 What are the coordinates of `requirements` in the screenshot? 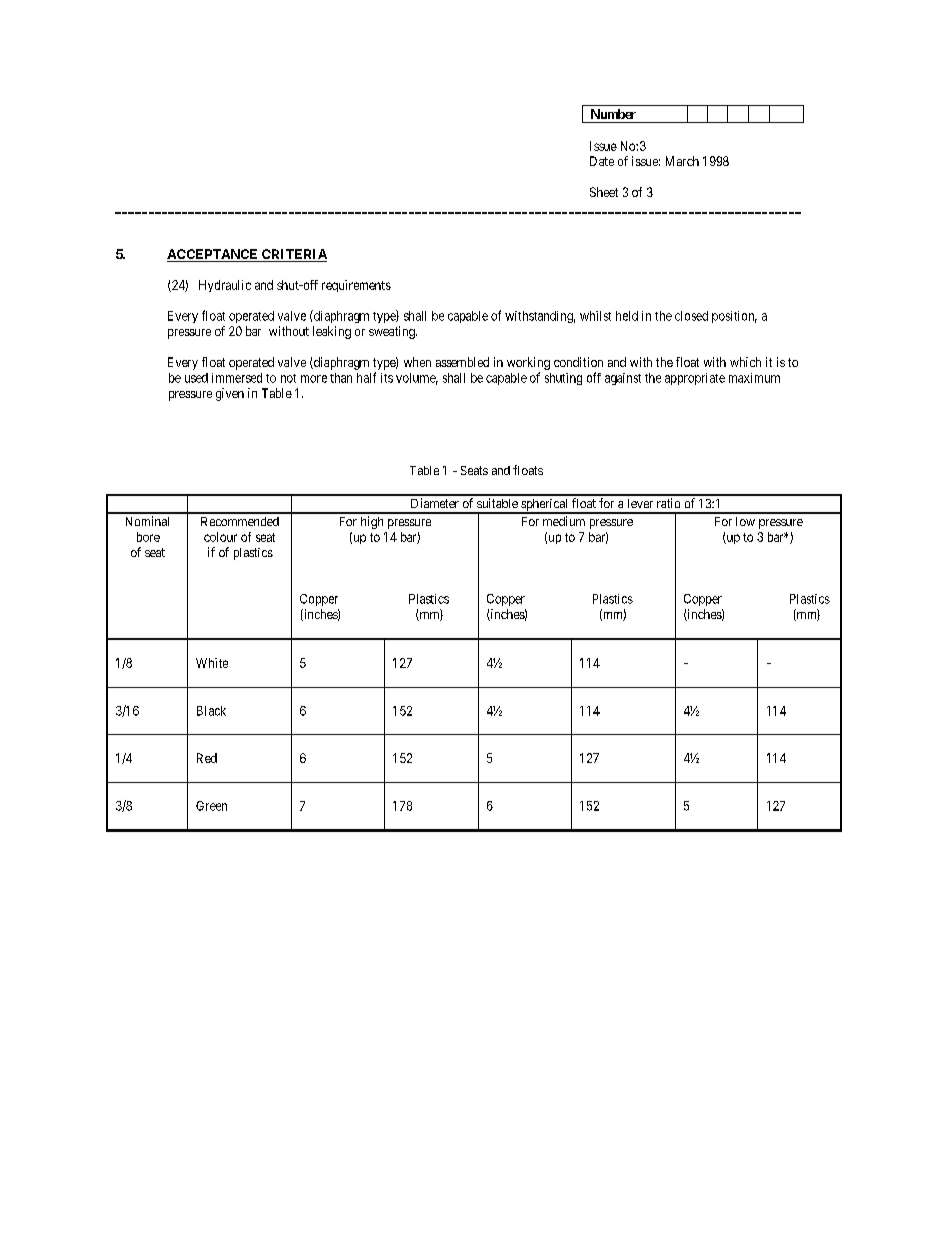 It's located at (356, 286).
